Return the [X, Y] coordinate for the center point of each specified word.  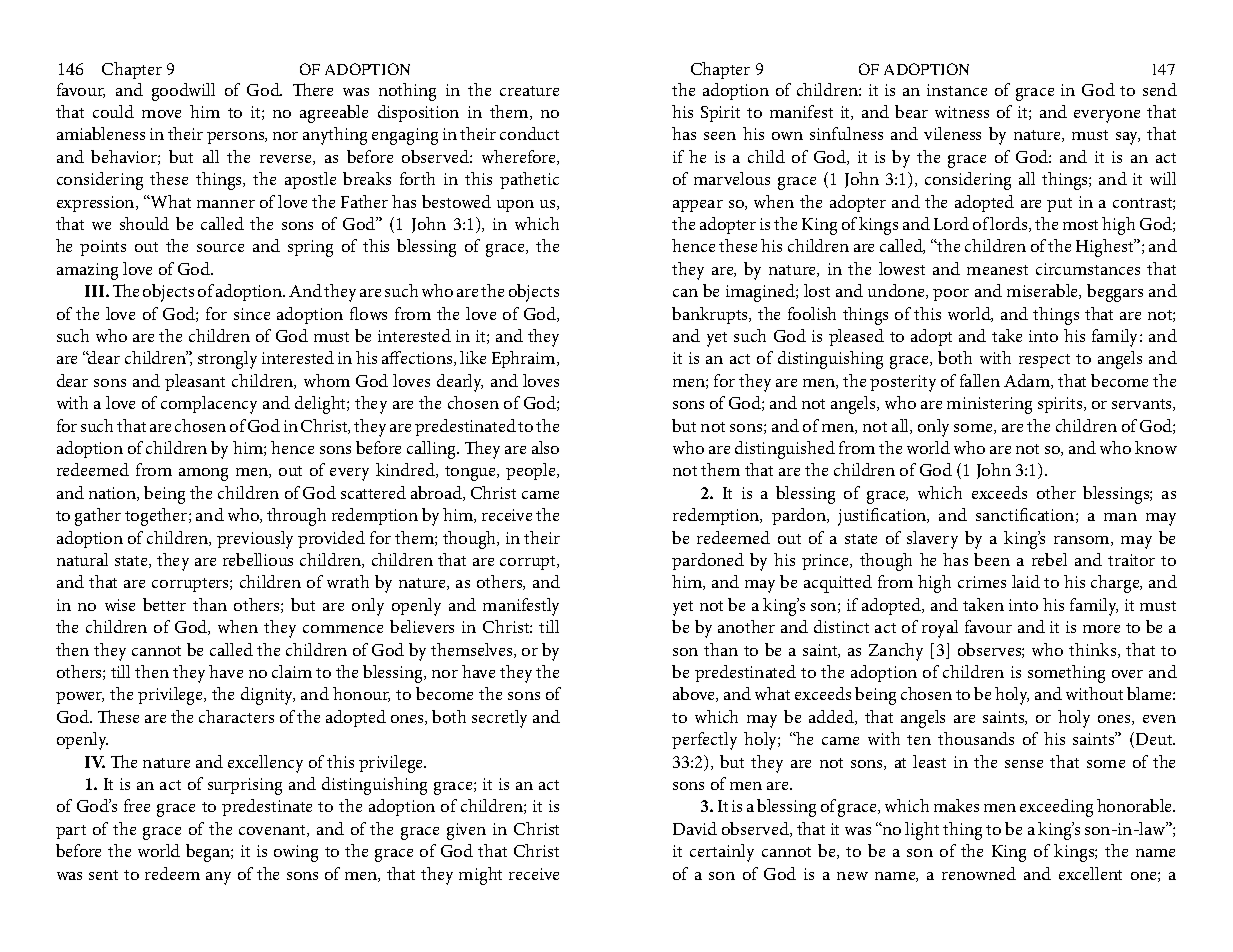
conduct [529, 133]
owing [296, 853]
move [161, 114]
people [532, 471]
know [1156, 447]
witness [962, 112]
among [203, 474]
